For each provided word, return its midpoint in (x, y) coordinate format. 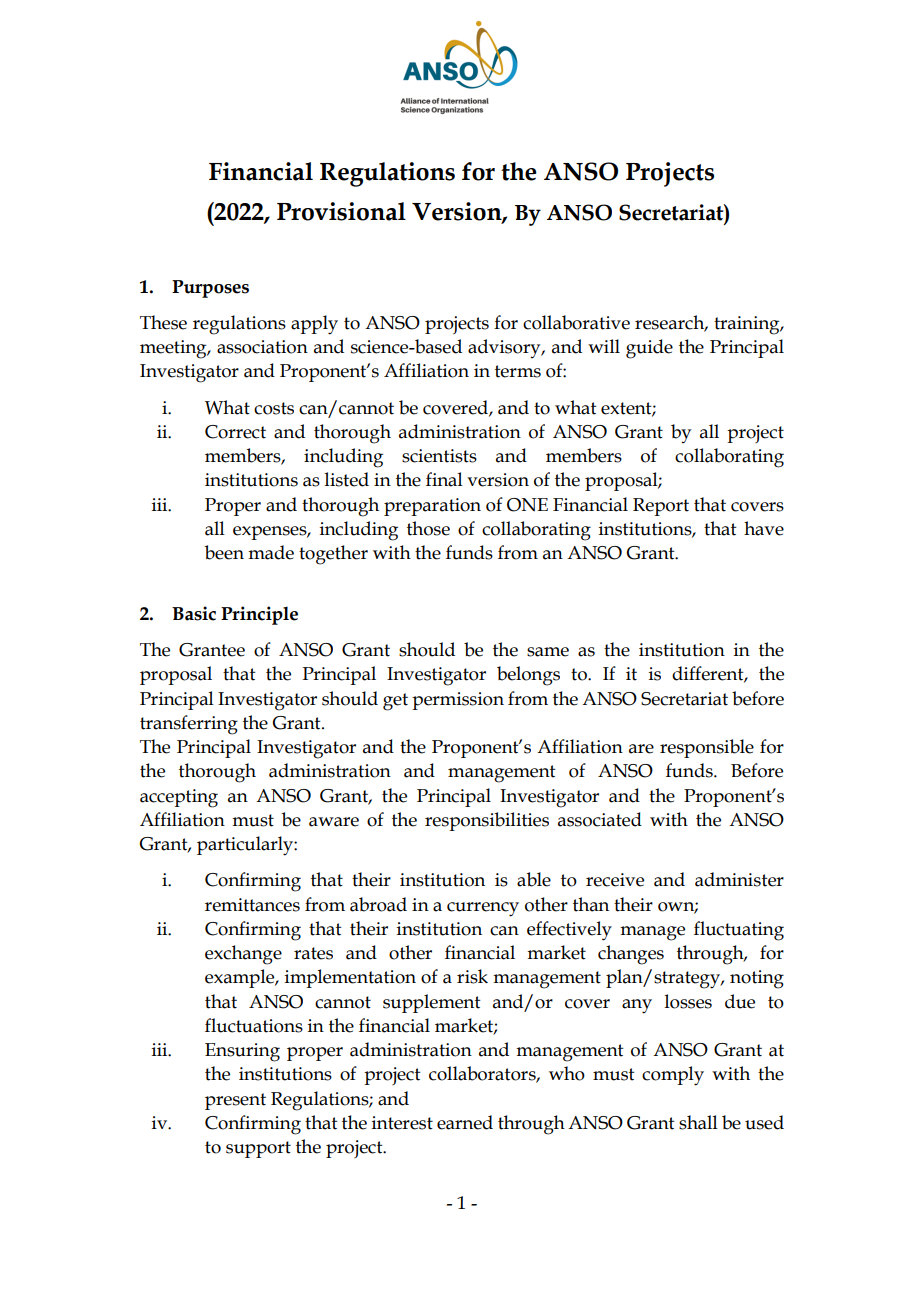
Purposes (210, 289)
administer (739, 879)
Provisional (341, 211)
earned (465, 1122)
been (224, 552)
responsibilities (487, 821)
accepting (179, 798)
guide (649, 349)
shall (698, 1122)
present (235, 1101)
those (428, 528)
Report (661, 507)
